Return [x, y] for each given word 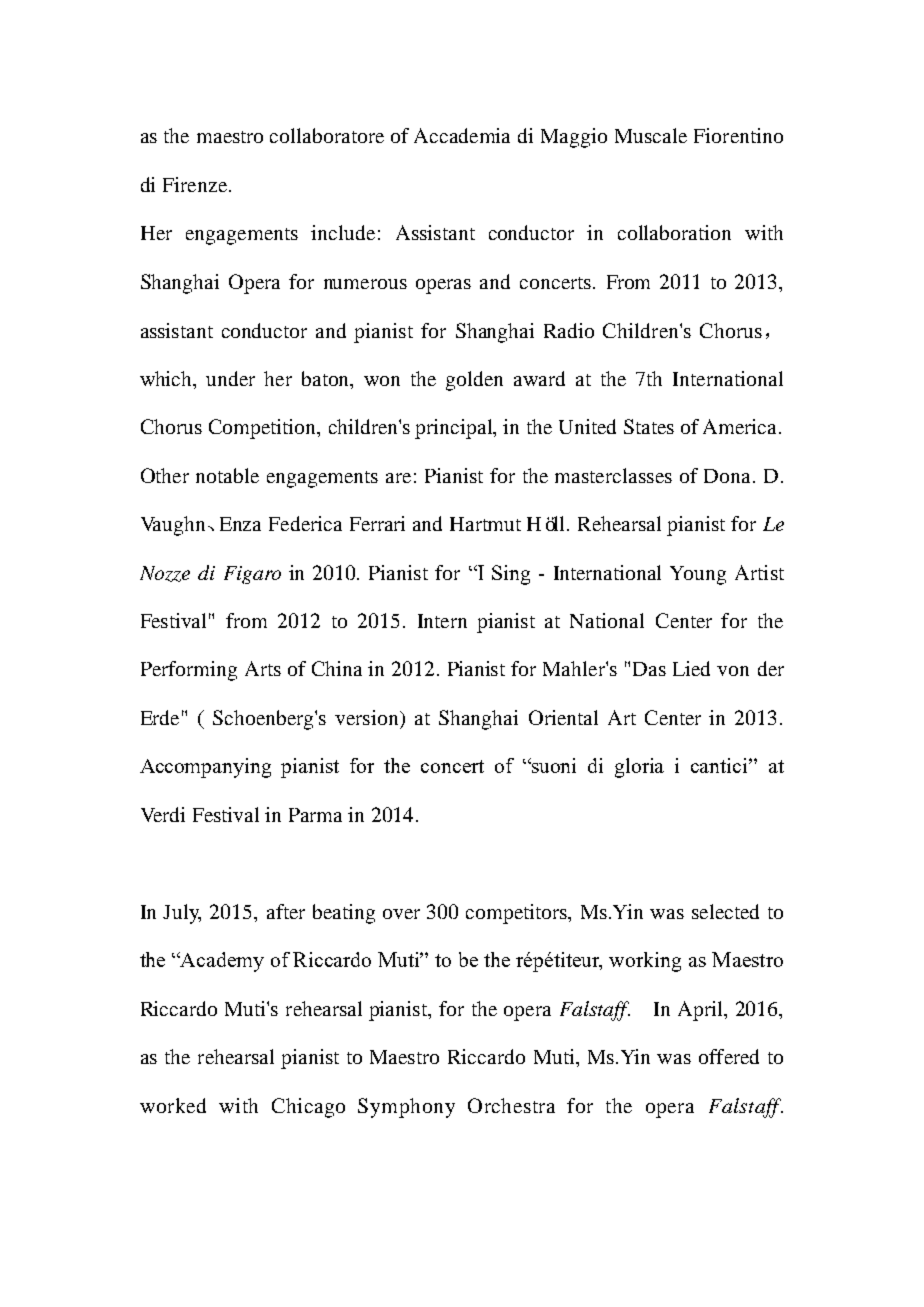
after [286, 911]
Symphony [406, 1108]
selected [725, 911]
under [230, 378]
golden [474, 381]
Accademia [462, 135]
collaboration [674, 232]
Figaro [252, 575]
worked [173, 1105]
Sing [511, 575]
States [649, 426]
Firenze [195, 184]
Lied [691, 668]
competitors [518, 914]
